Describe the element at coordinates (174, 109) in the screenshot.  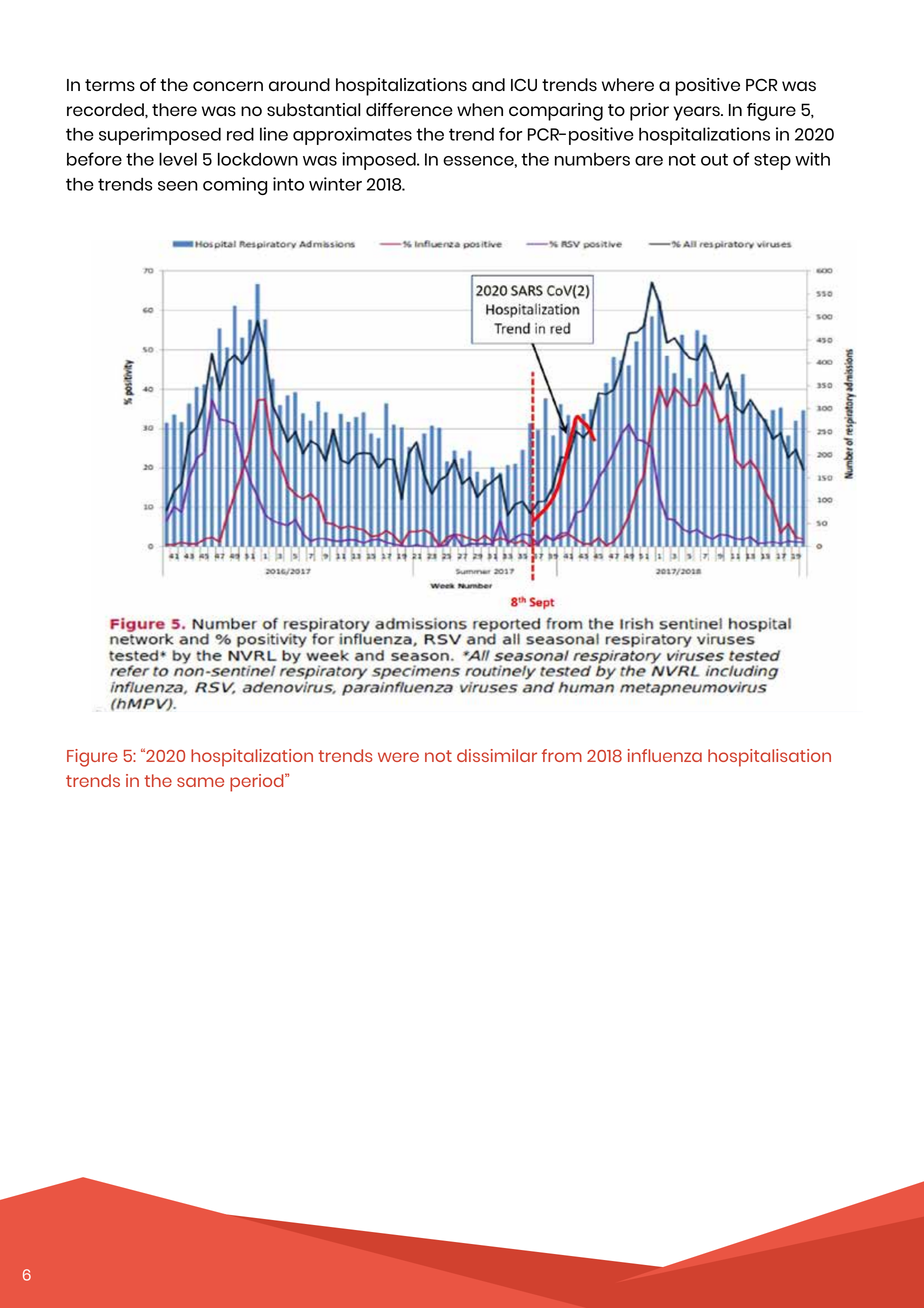
I see `there` at that location.
